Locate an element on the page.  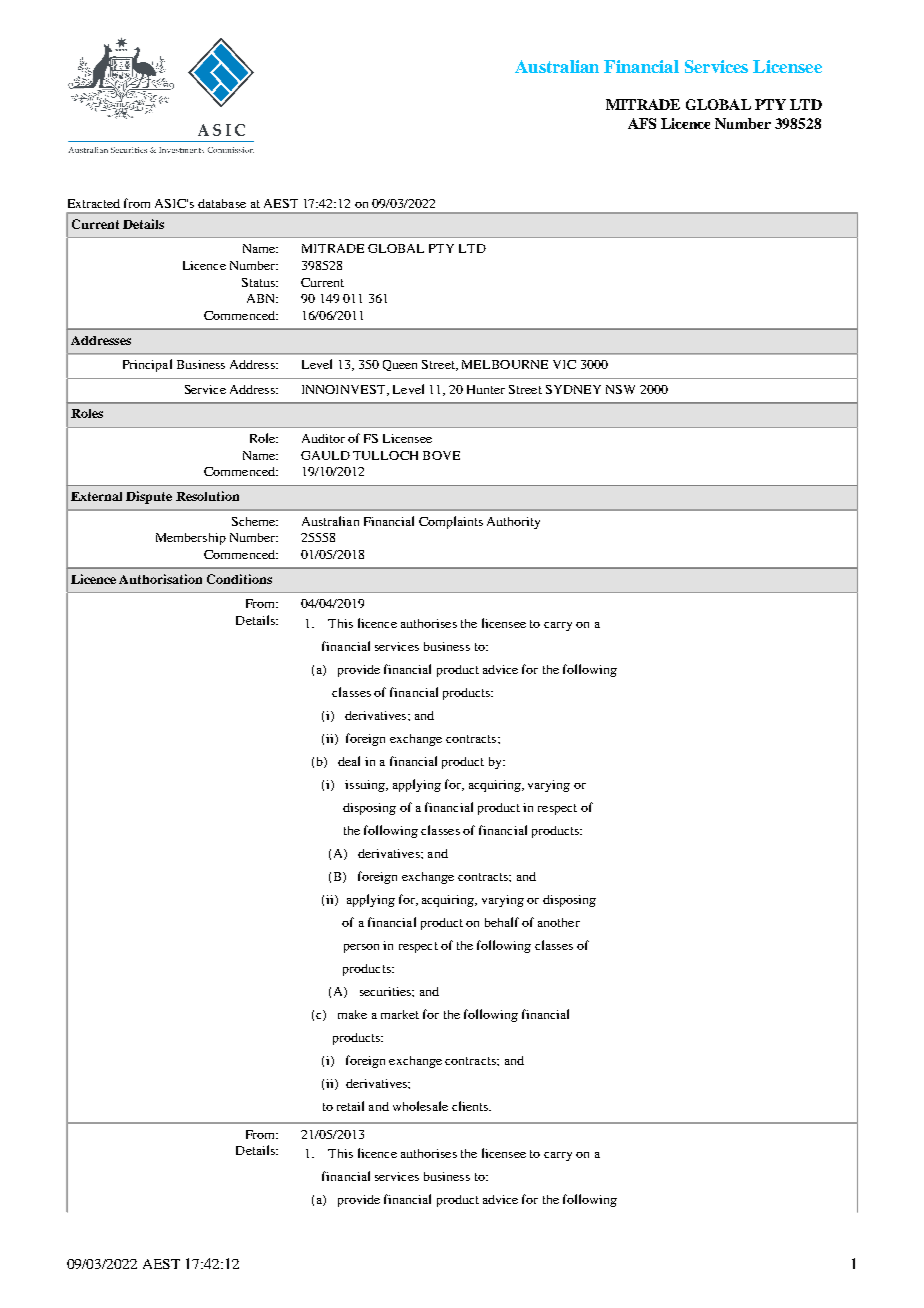
AFS is located at coordinates (642, 123).
